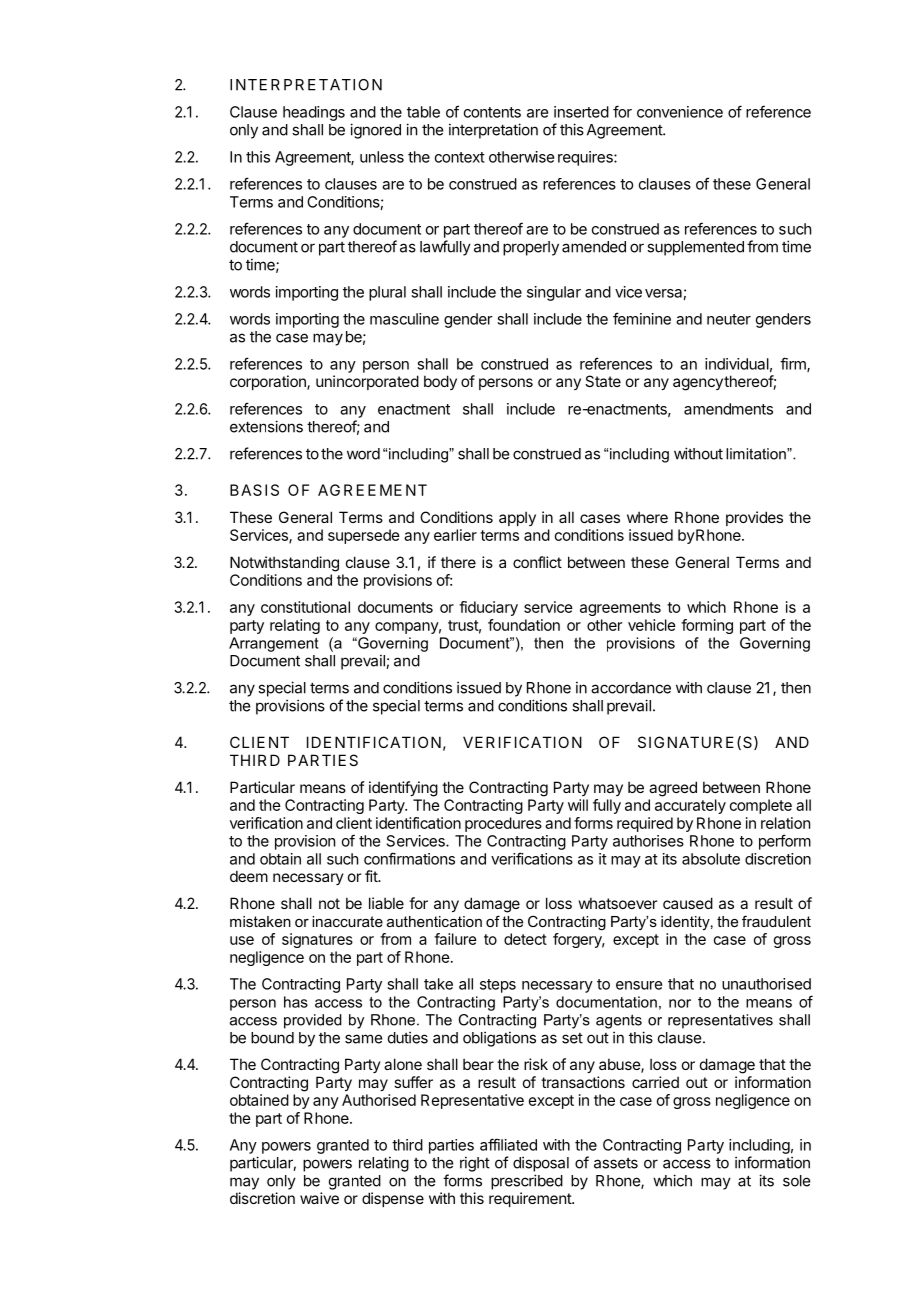 The height and width of the image is (1308, 924). Describe the element at coordinates (492, 112) in the image. I see `contents` at that location.
